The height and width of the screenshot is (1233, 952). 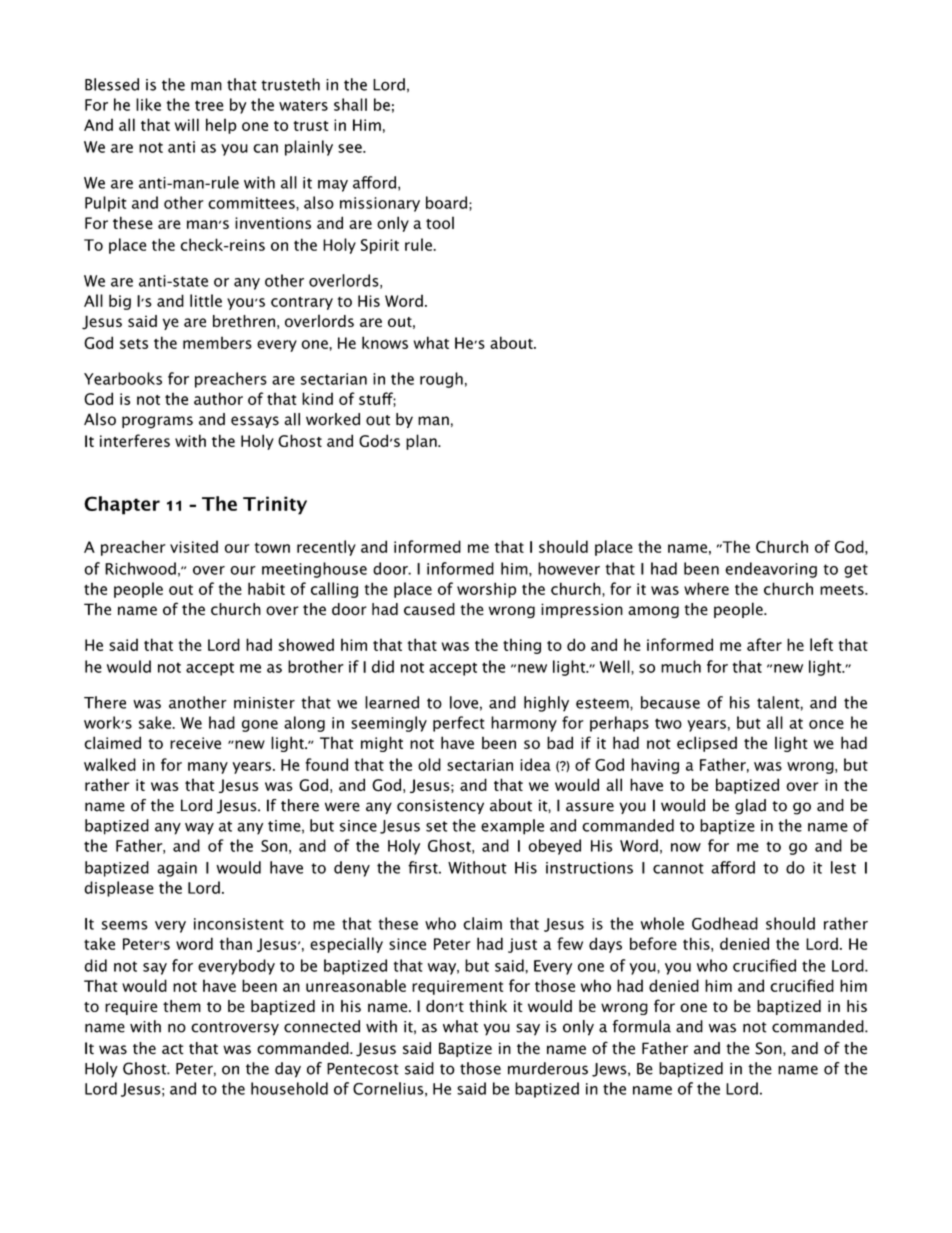 I want to click on worship, so click(x=486, y=590).
